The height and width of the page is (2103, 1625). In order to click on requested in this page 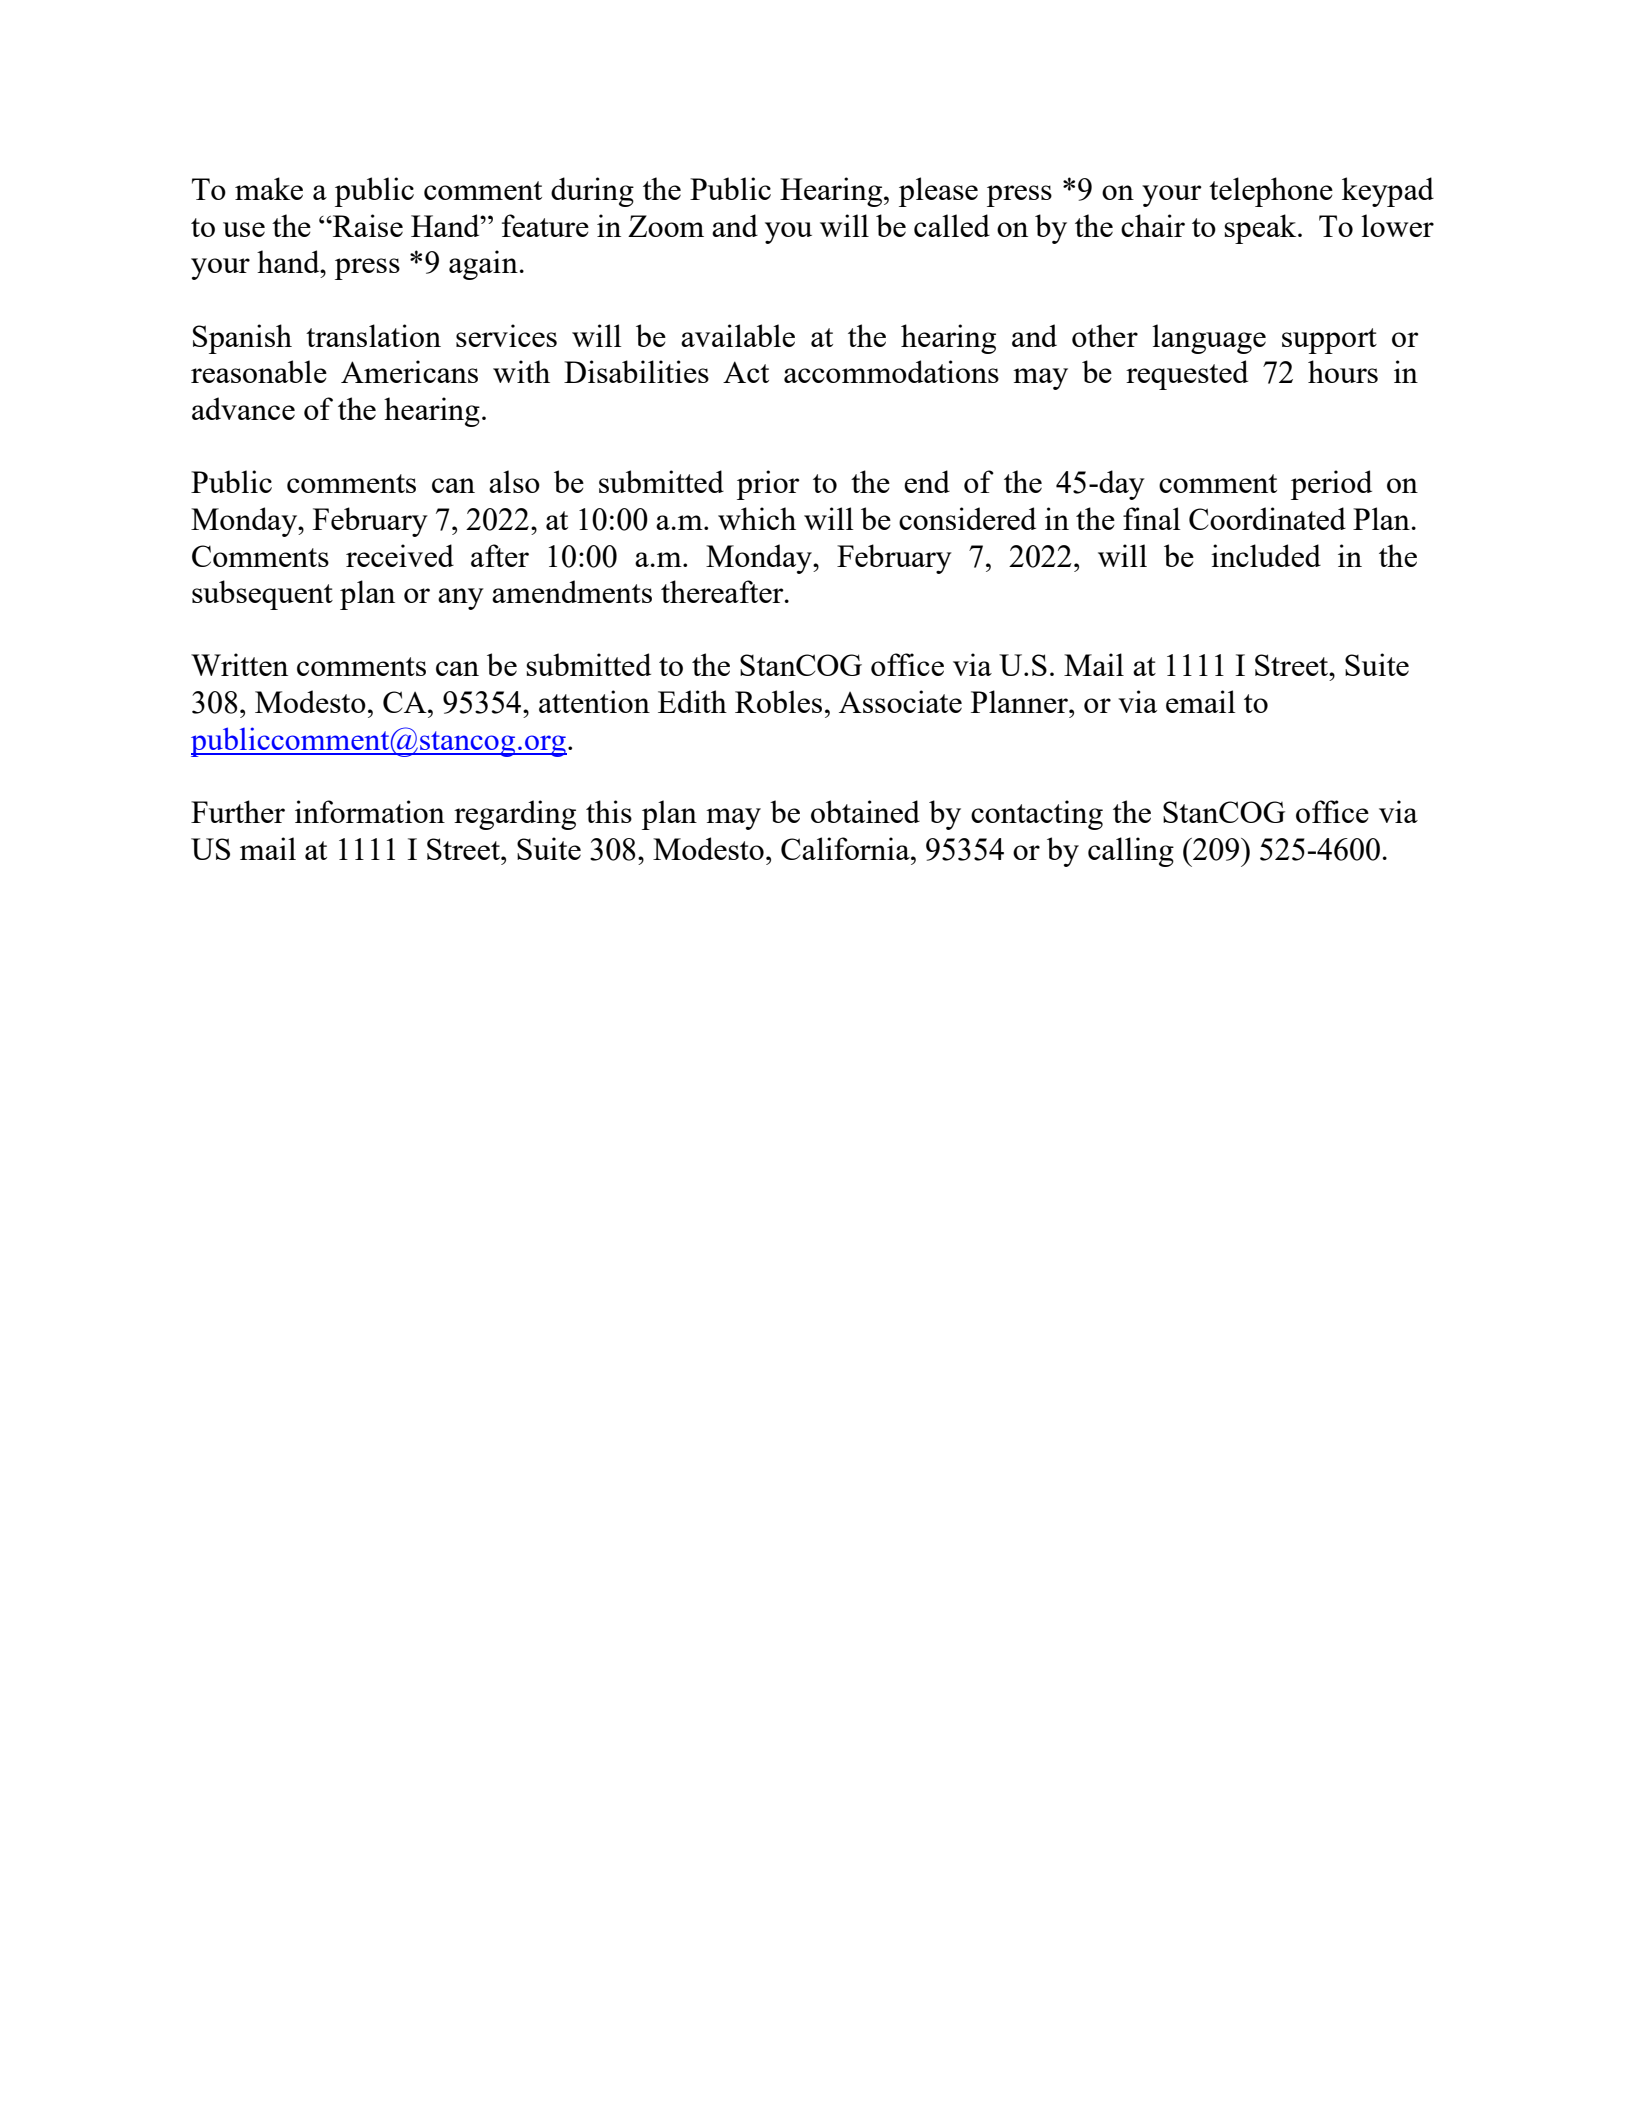, I will do `click(1187, 375)`.
